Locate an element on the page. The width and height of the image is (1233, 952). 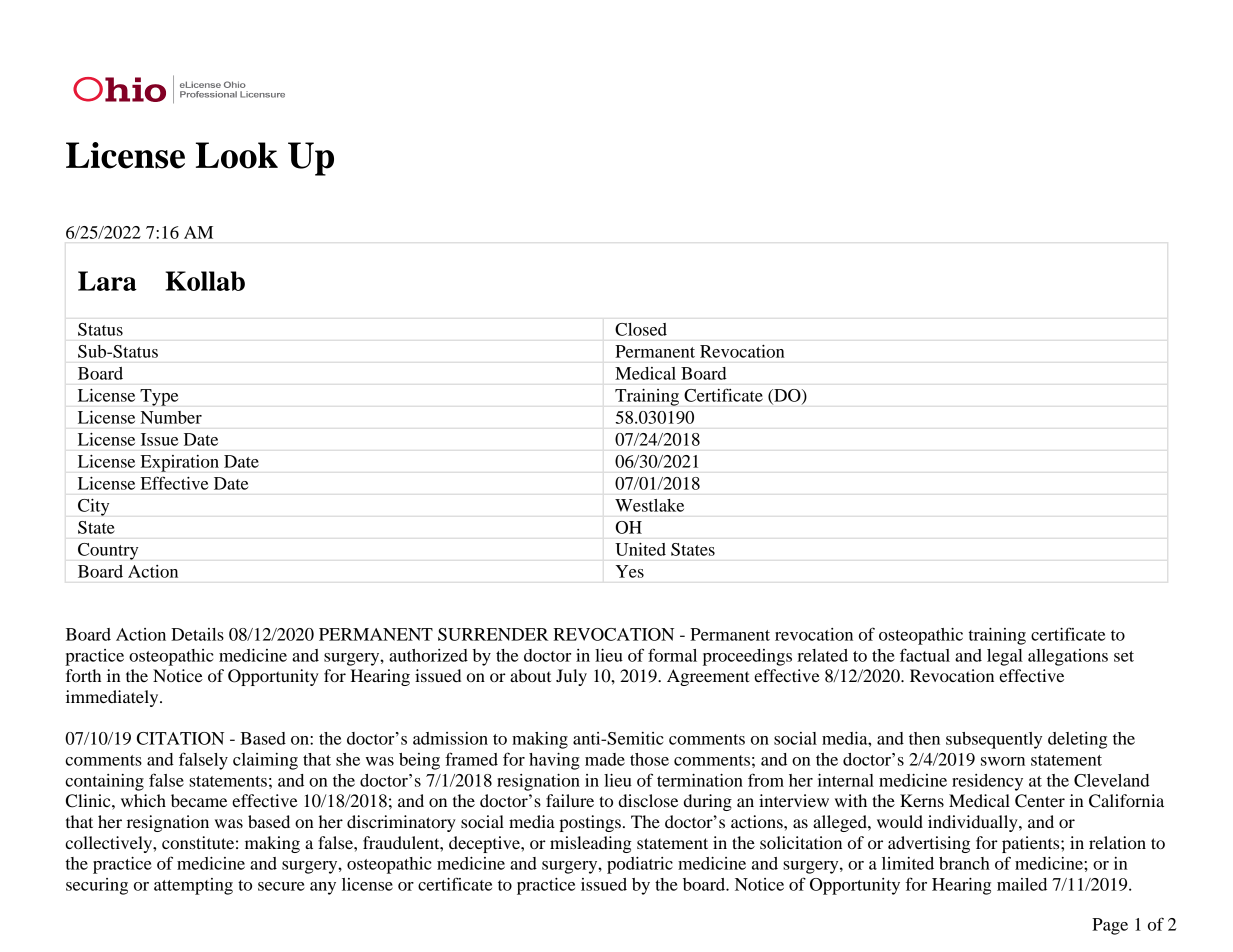
SURRENDER is located at coordinates (493, 634).
